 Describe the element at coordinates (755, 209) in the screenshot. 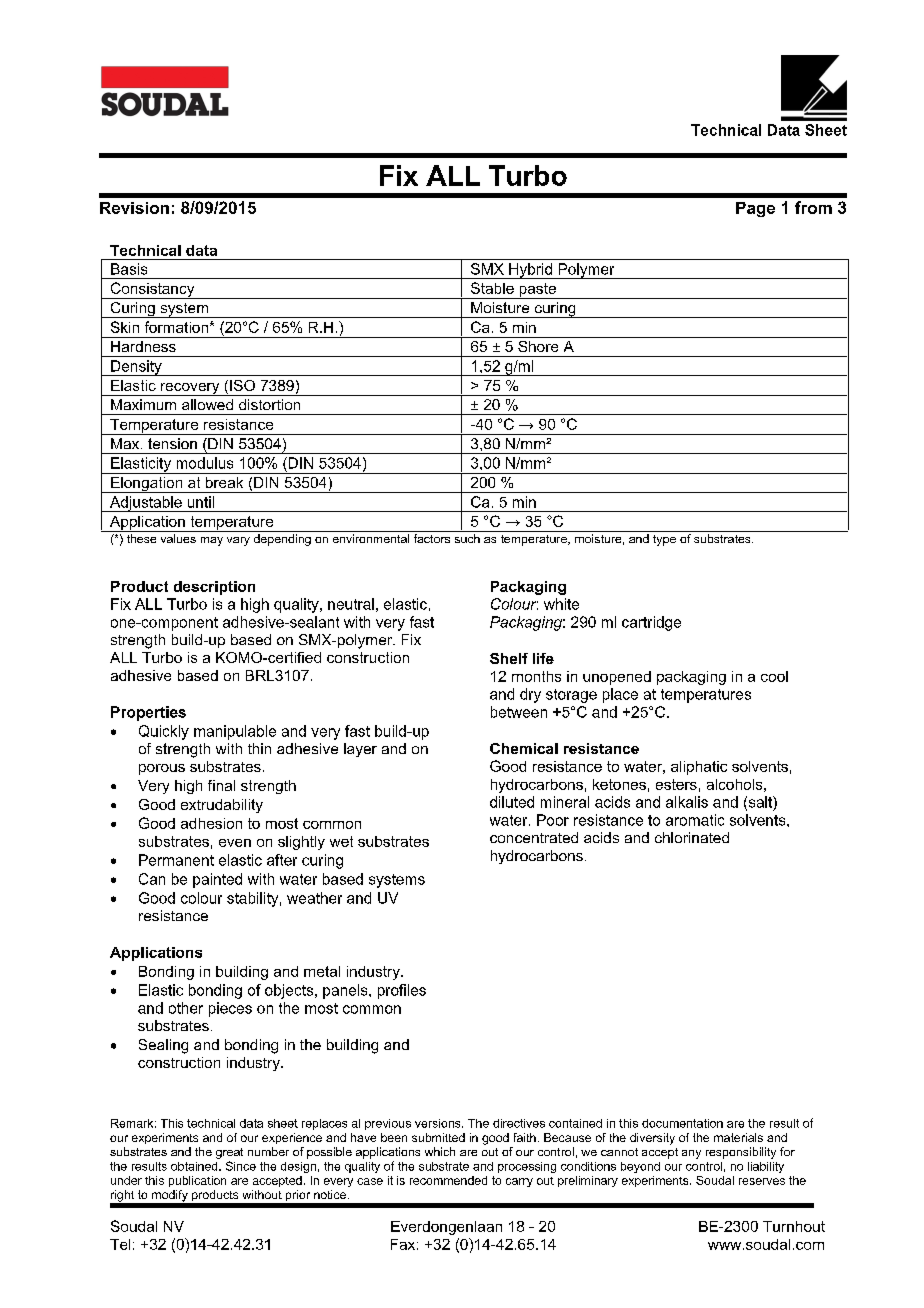

I see `Page` at that location.
